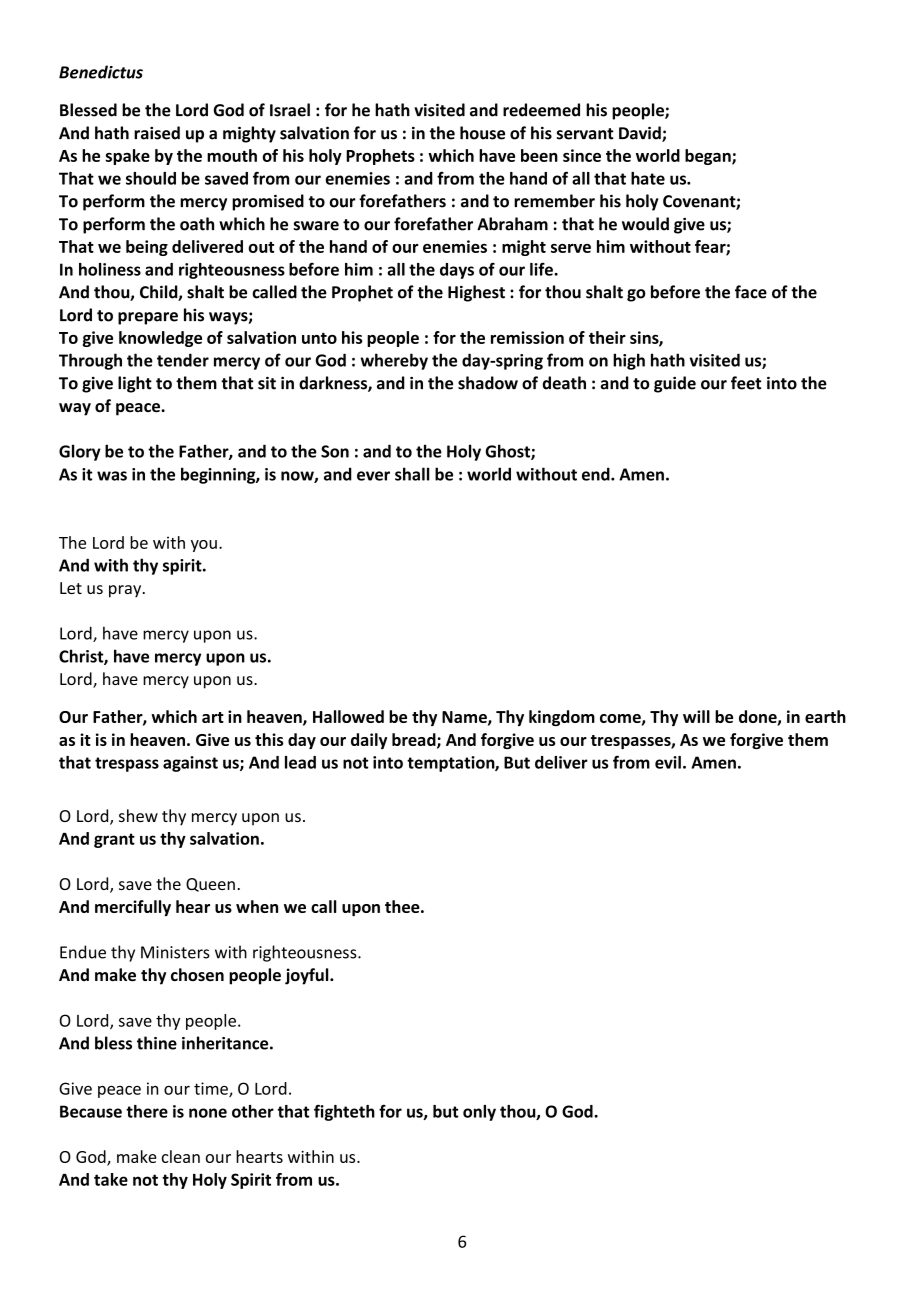 This page has width=924, height=1307. What do you see at coordinates (675, 384) in the page?
I see `guide` at bounding box center [675, 384].
